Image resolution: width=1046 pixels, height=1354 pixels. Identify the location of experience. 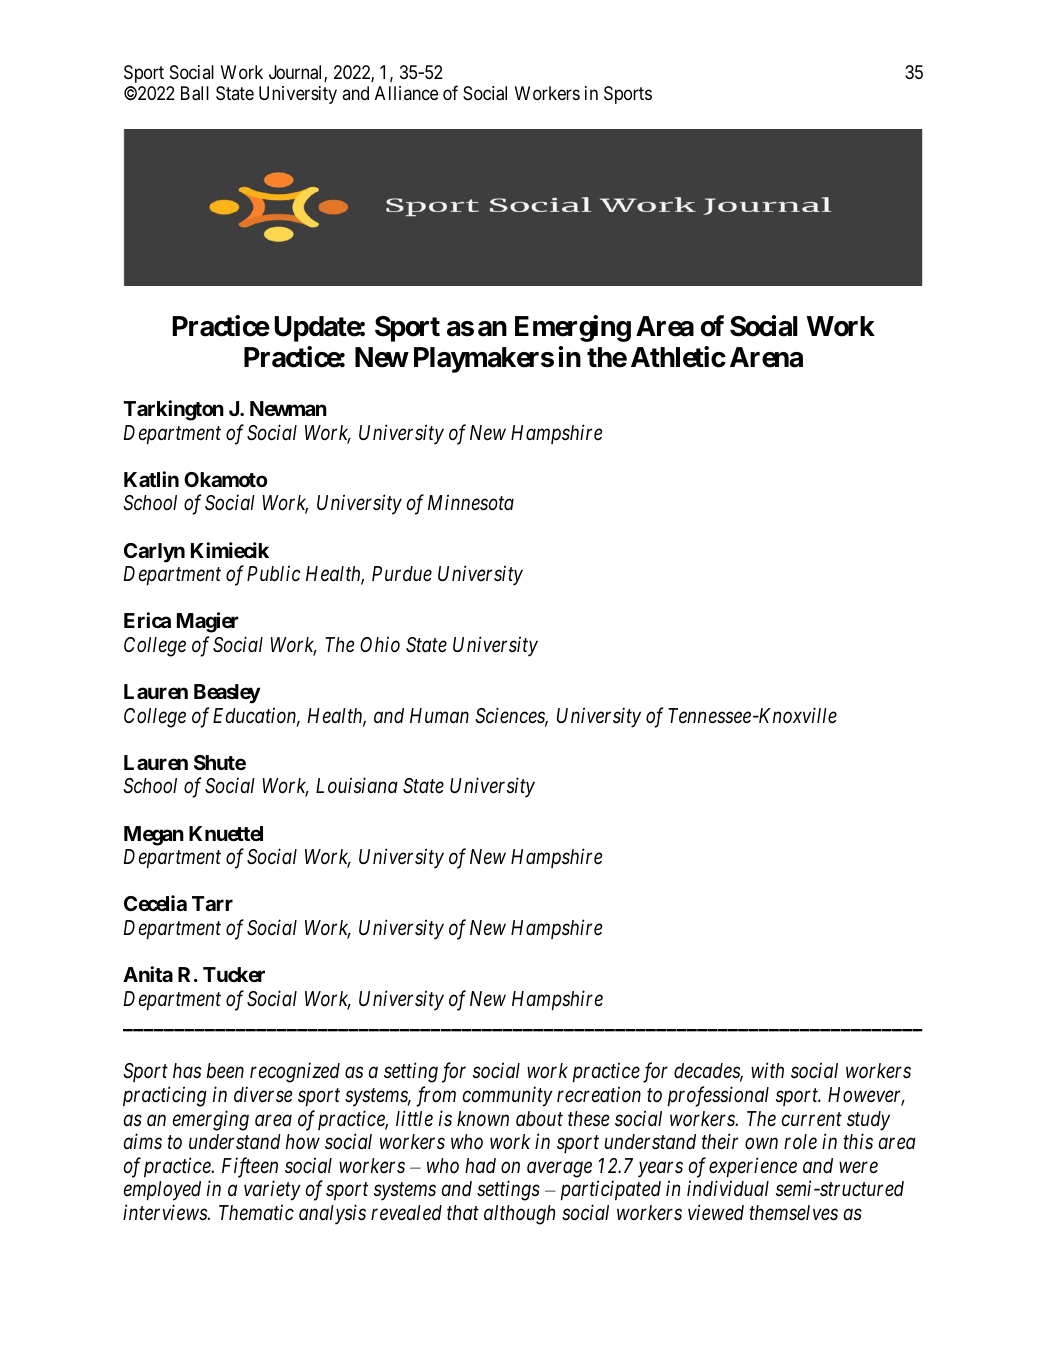
(753, 1167).
